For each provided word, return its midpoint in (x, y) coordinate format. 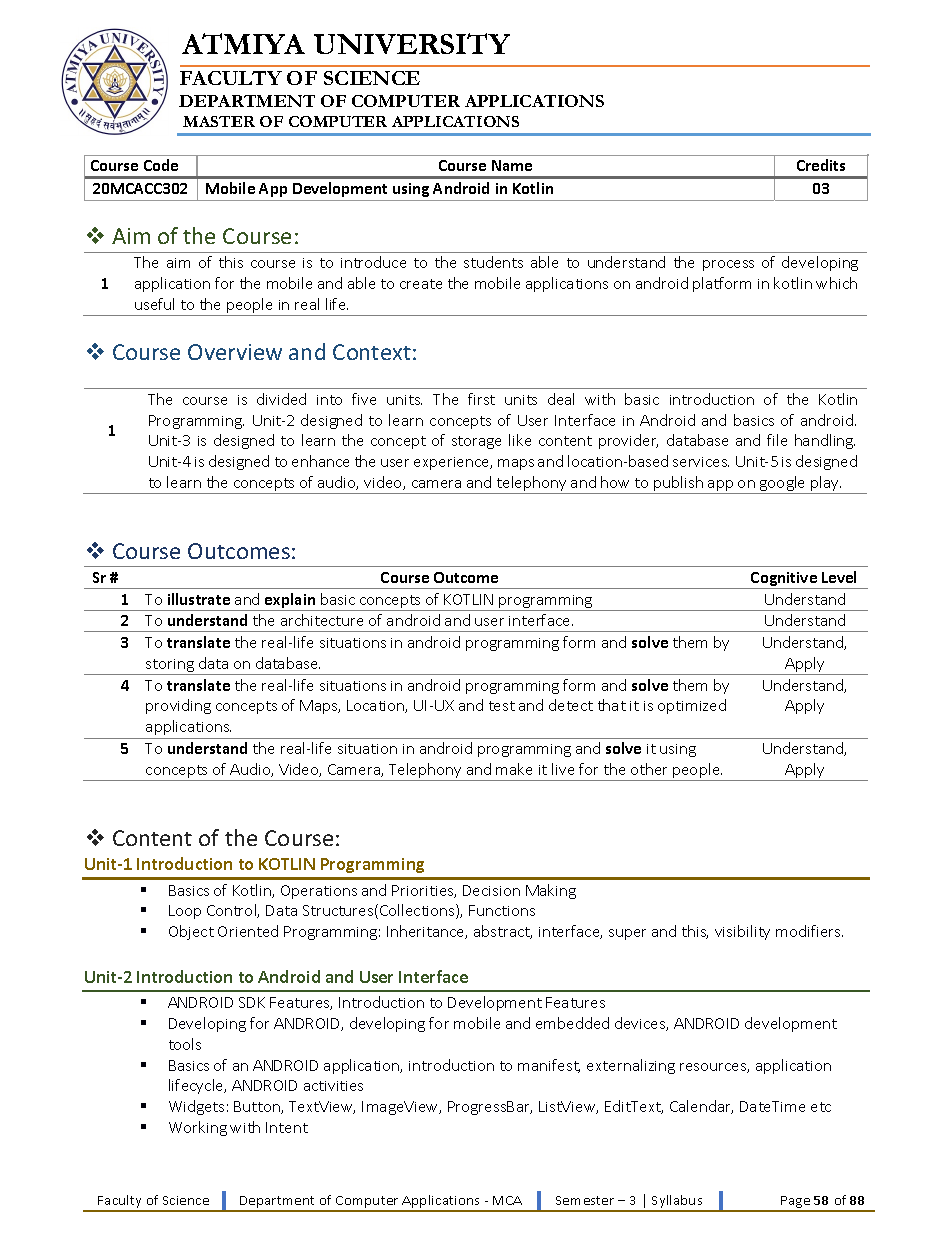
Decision (491, 890)
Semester (585, 1200)
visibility (742, 932)
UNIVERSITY (412, 43)
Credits (821, 165)
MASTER (219, 121)
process (728, 265)
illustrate (199, 599)
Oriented (248, 931)
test (502, 706)
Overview (235, 352)
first (481, 399)
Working (198, 1128)
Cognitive (784, 580)
